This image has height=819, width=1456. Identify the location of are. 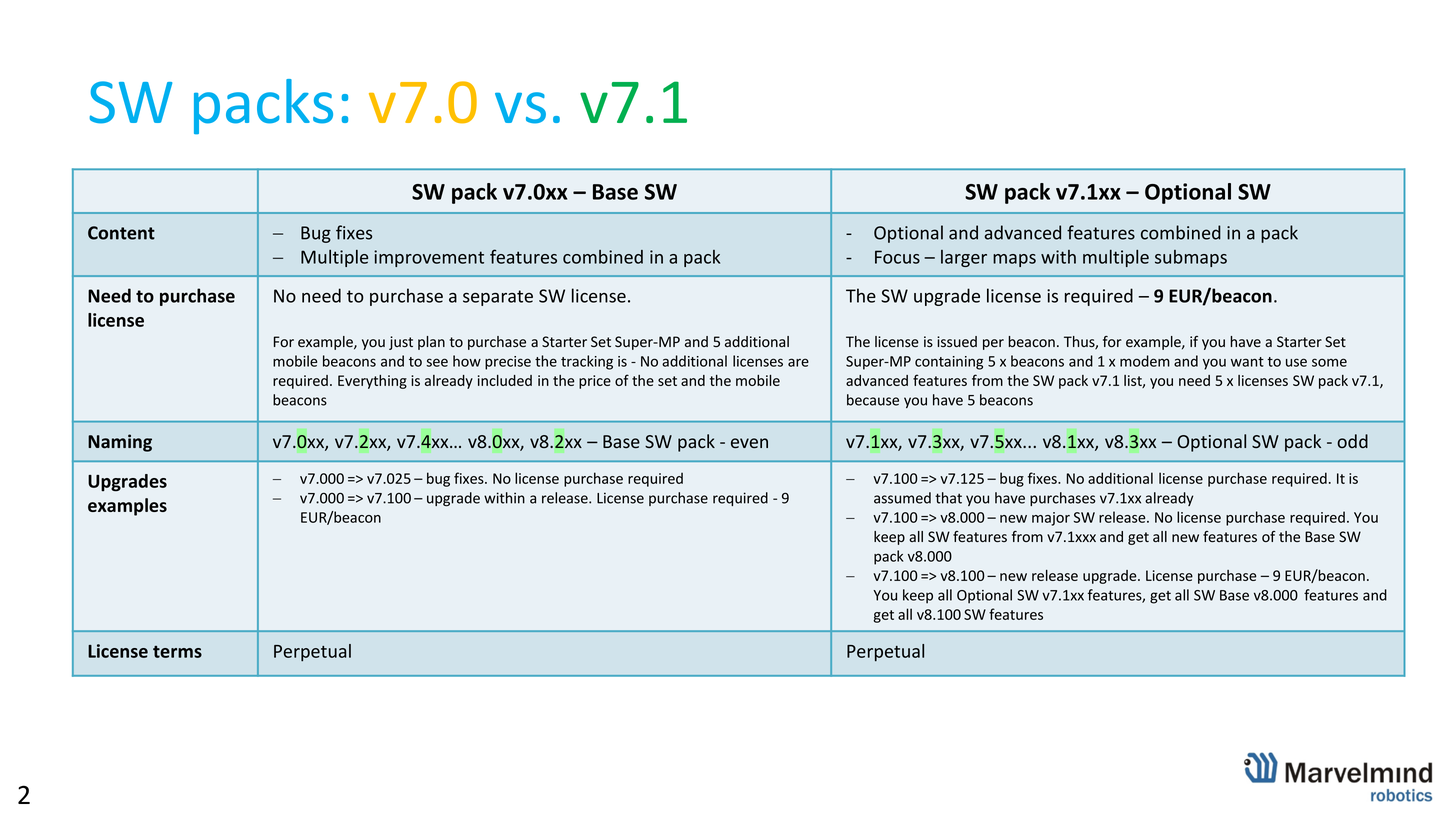
(798, 362).
